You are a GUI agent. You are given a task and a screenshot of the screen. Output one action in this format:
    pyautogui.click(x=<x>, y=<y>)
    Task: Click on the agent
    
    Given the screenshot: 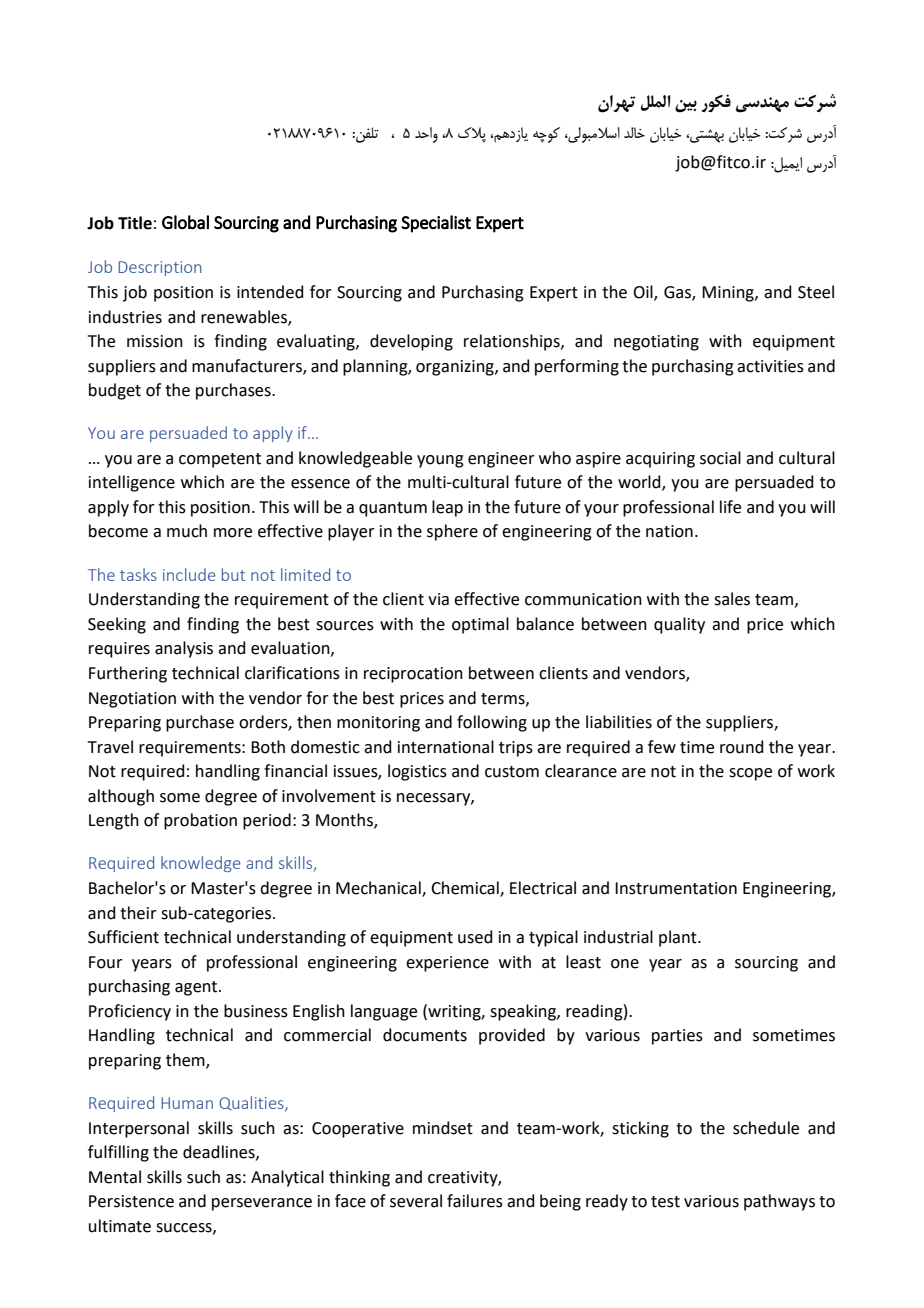 What is the action you would take?
    pyautogui.click(x=197, y=988)
